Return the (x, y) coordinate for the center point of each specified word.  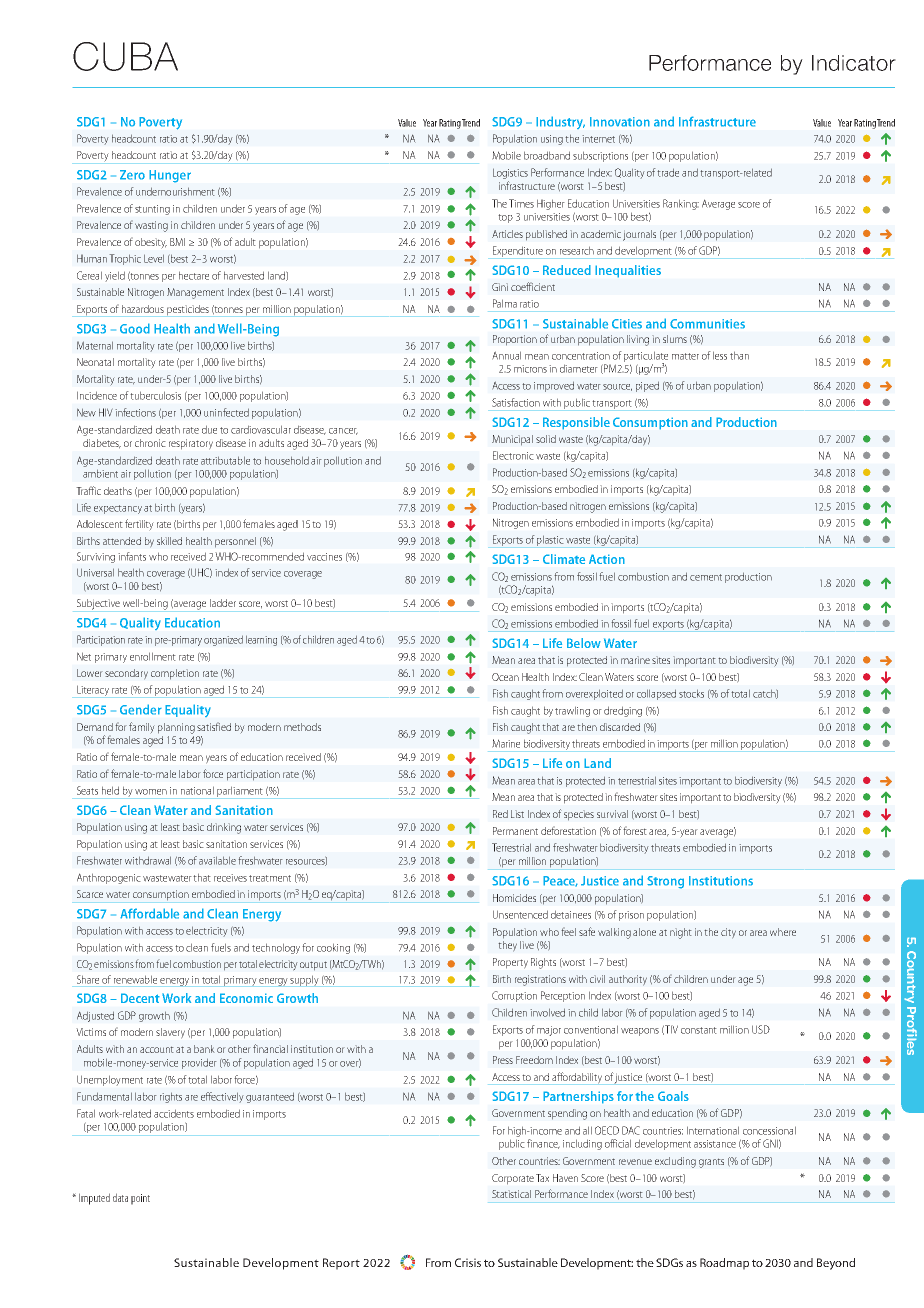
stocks (691, 693)
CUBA (125, 56)
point (140, 1199)
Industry (560, 122)
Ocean (505, 677)
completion (175, 674)
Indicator (854, 63)
